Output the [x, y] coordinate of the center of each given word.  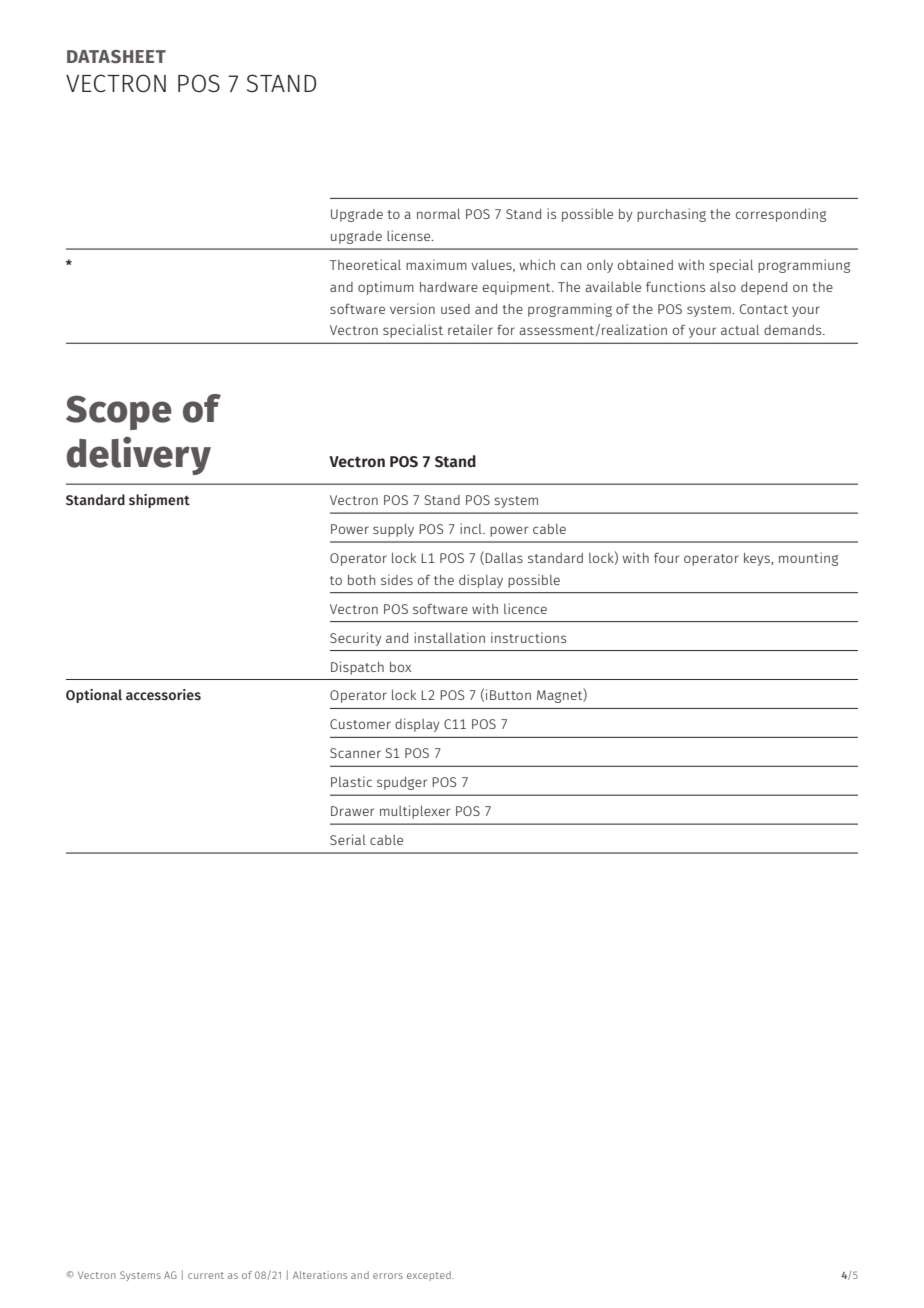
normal [438, 213]
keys [758, 559]
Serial [348, 839]
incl [472, 528]
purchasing [671, 215]
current [206, 1275]
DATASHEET [116, 57]
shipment [159, 501]
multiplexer [415, 812]
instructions [528, 637]
